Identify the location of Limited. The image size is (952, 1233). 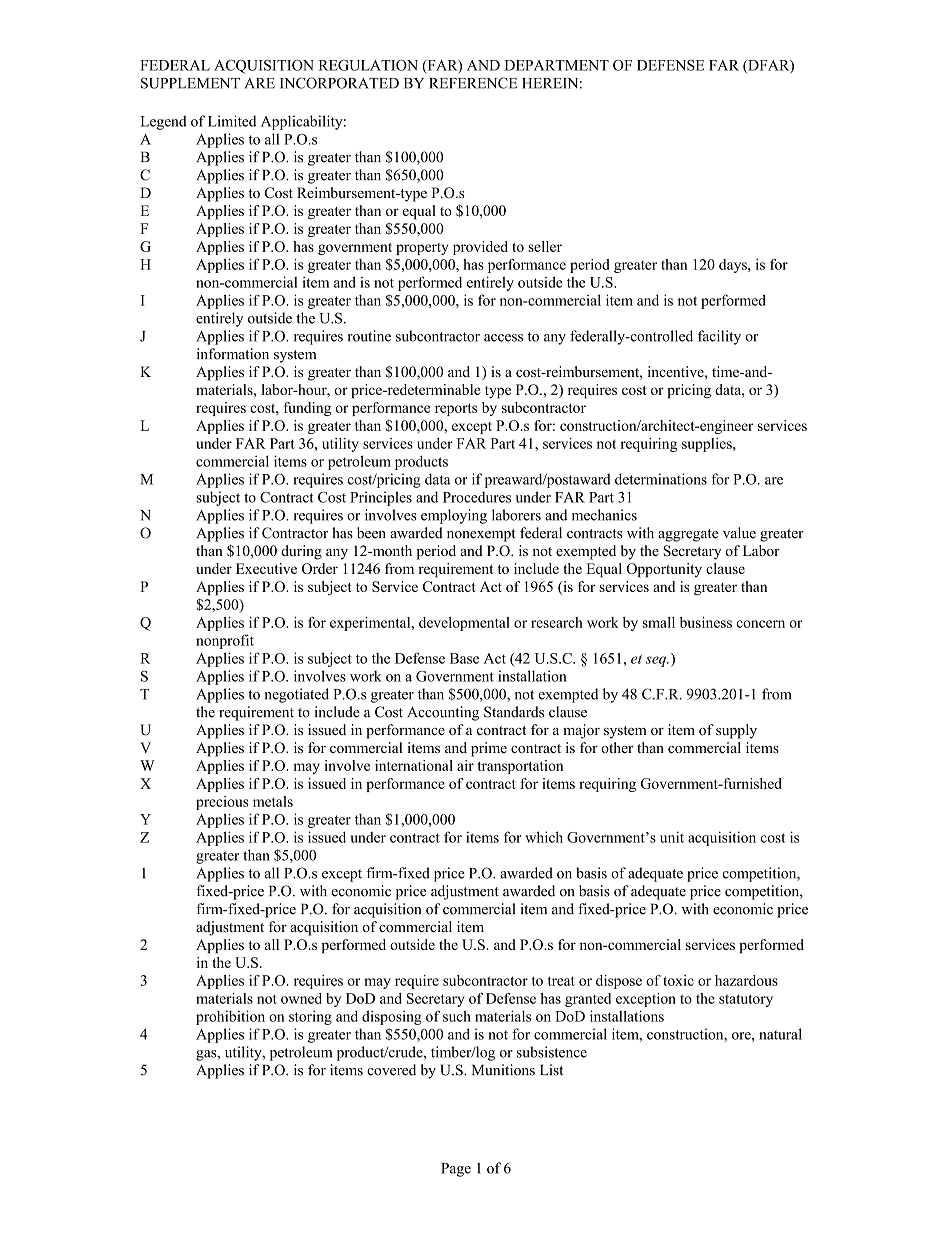
(232, 121).
